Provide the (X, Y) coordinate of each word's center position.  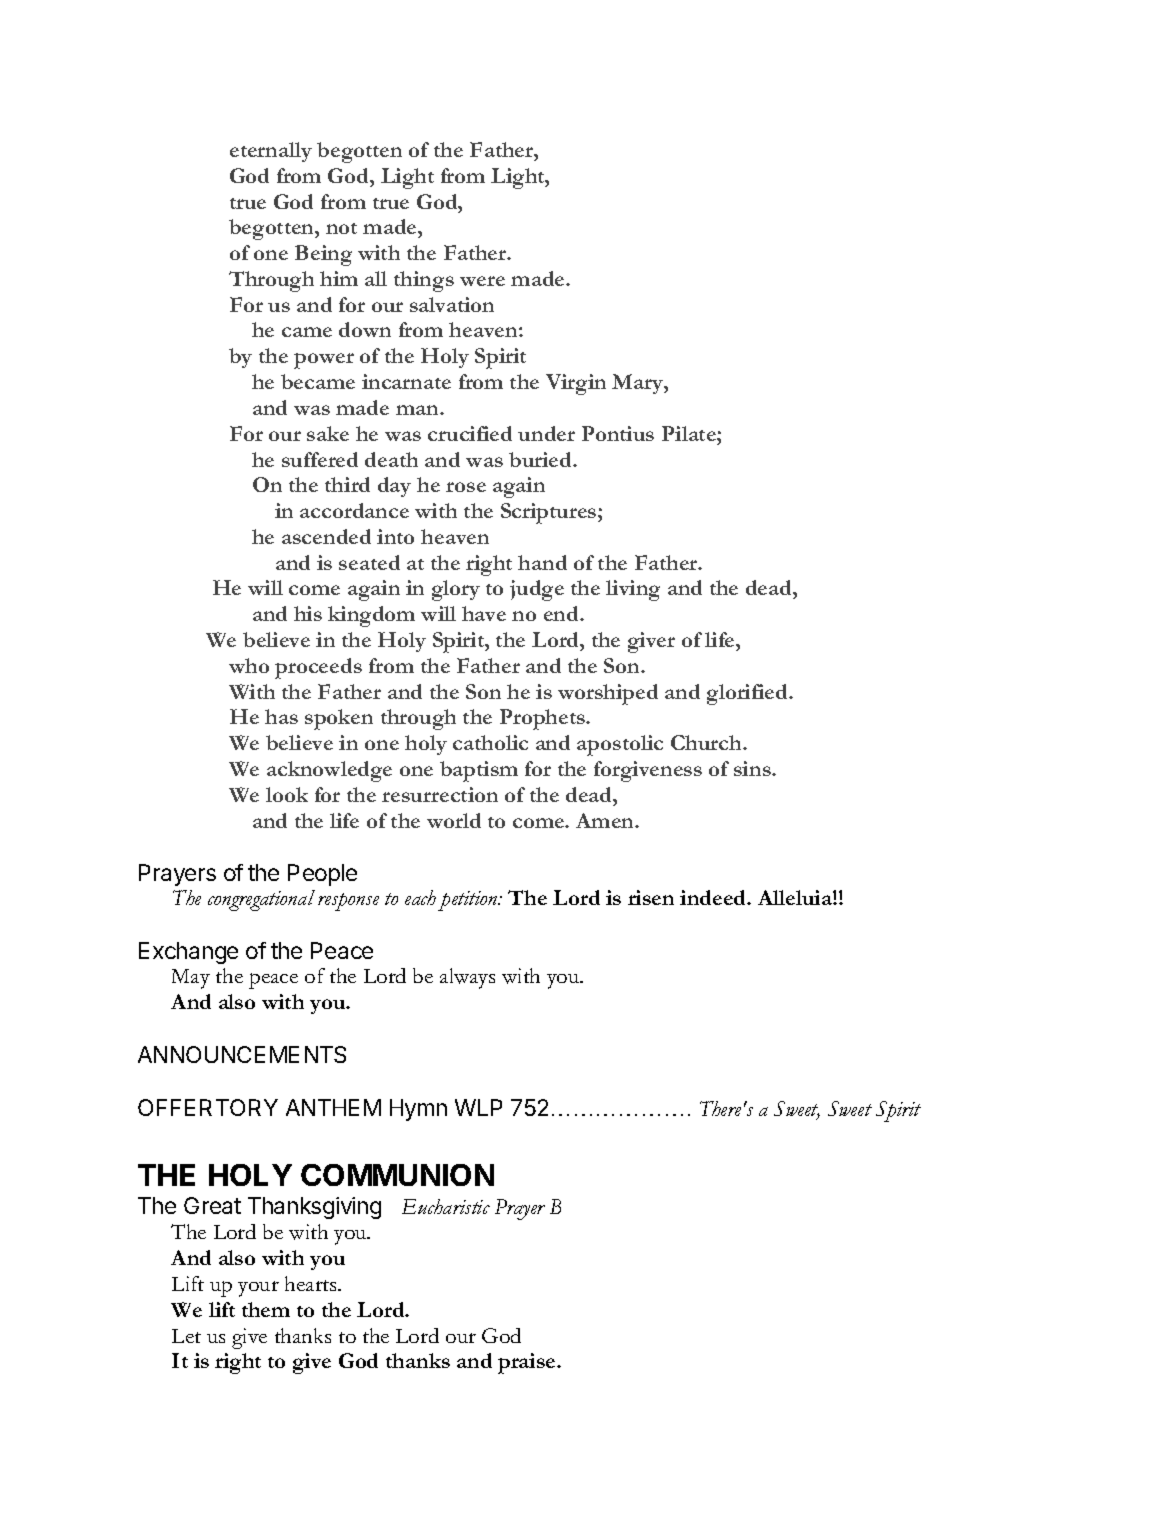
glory (456, 590)
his (308, 613)
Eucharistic (446, 1206)
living (633, 590)
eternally (271, 152)
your (258, 1289)
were (482, 281)
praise (528, 1363)
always (467, 978)
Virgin (576, 384)
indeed (714, 897)
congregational (261, 900)
